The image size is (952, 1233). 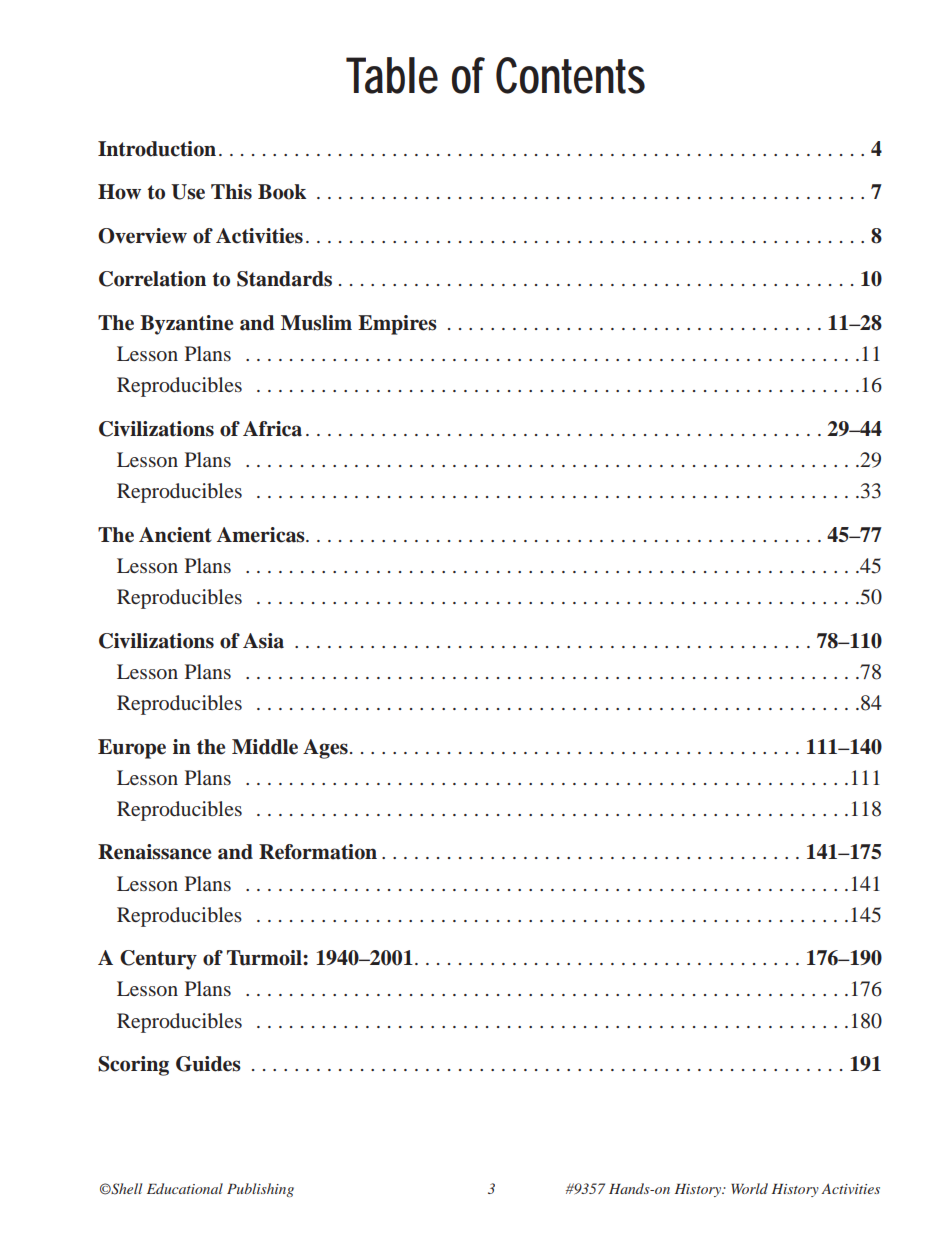 What do you see at coordinates (175, 535) in the image?
I see `Ancient` at bounding box center [175, 535].
